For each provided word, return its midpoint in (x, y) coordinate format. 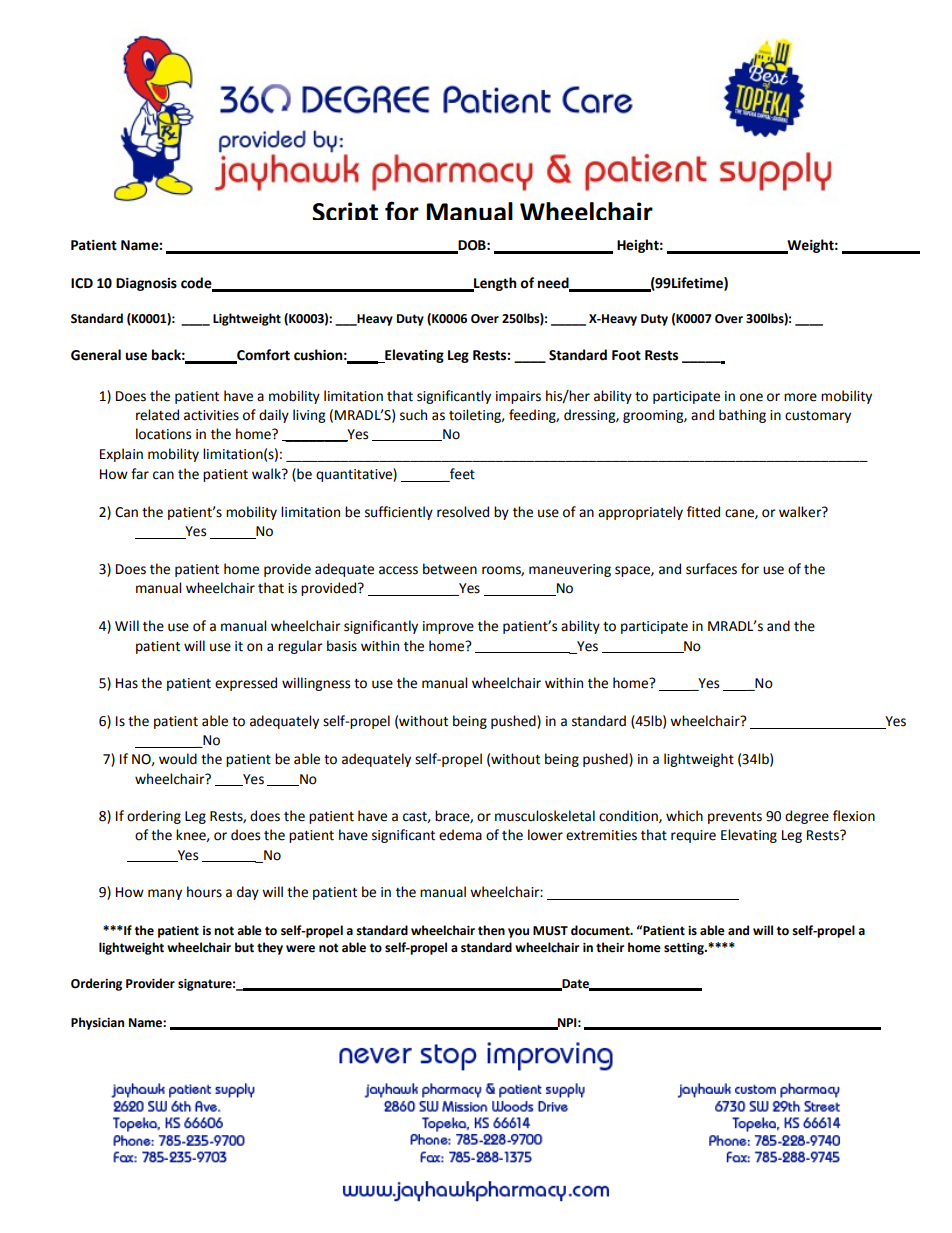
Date (575, 984)
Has (127, 683)
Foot (626, 355)
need (554, 284)
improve (448, 627)
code (197, 284)
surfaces (711, 569)
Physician (97, 1023)
